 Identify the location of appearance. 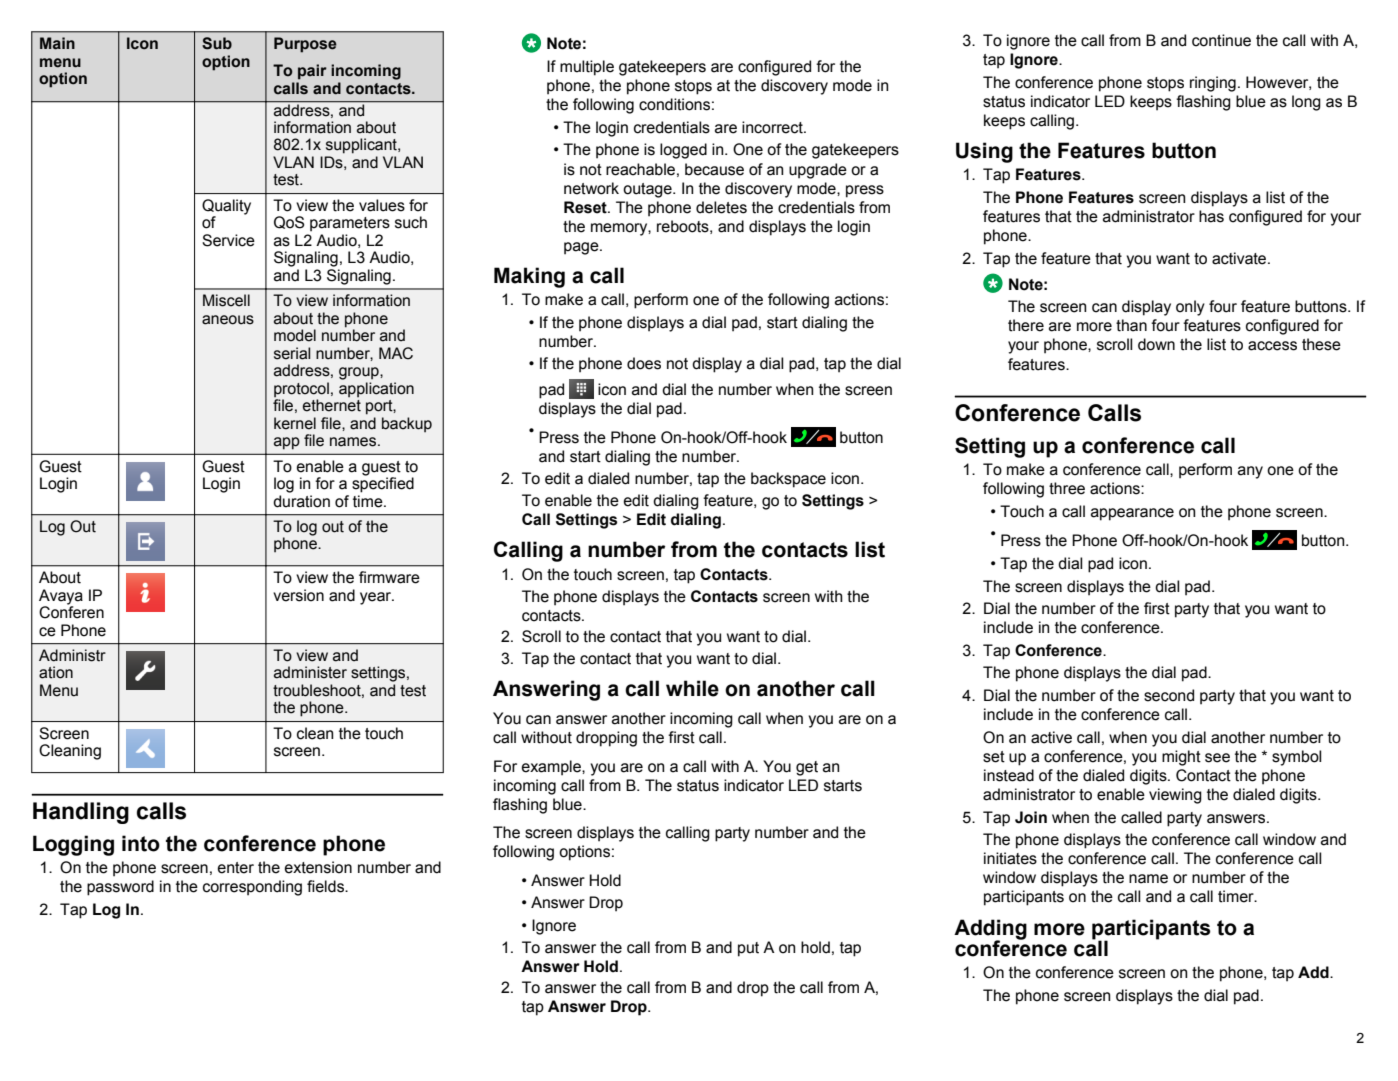
(1132, 514).
